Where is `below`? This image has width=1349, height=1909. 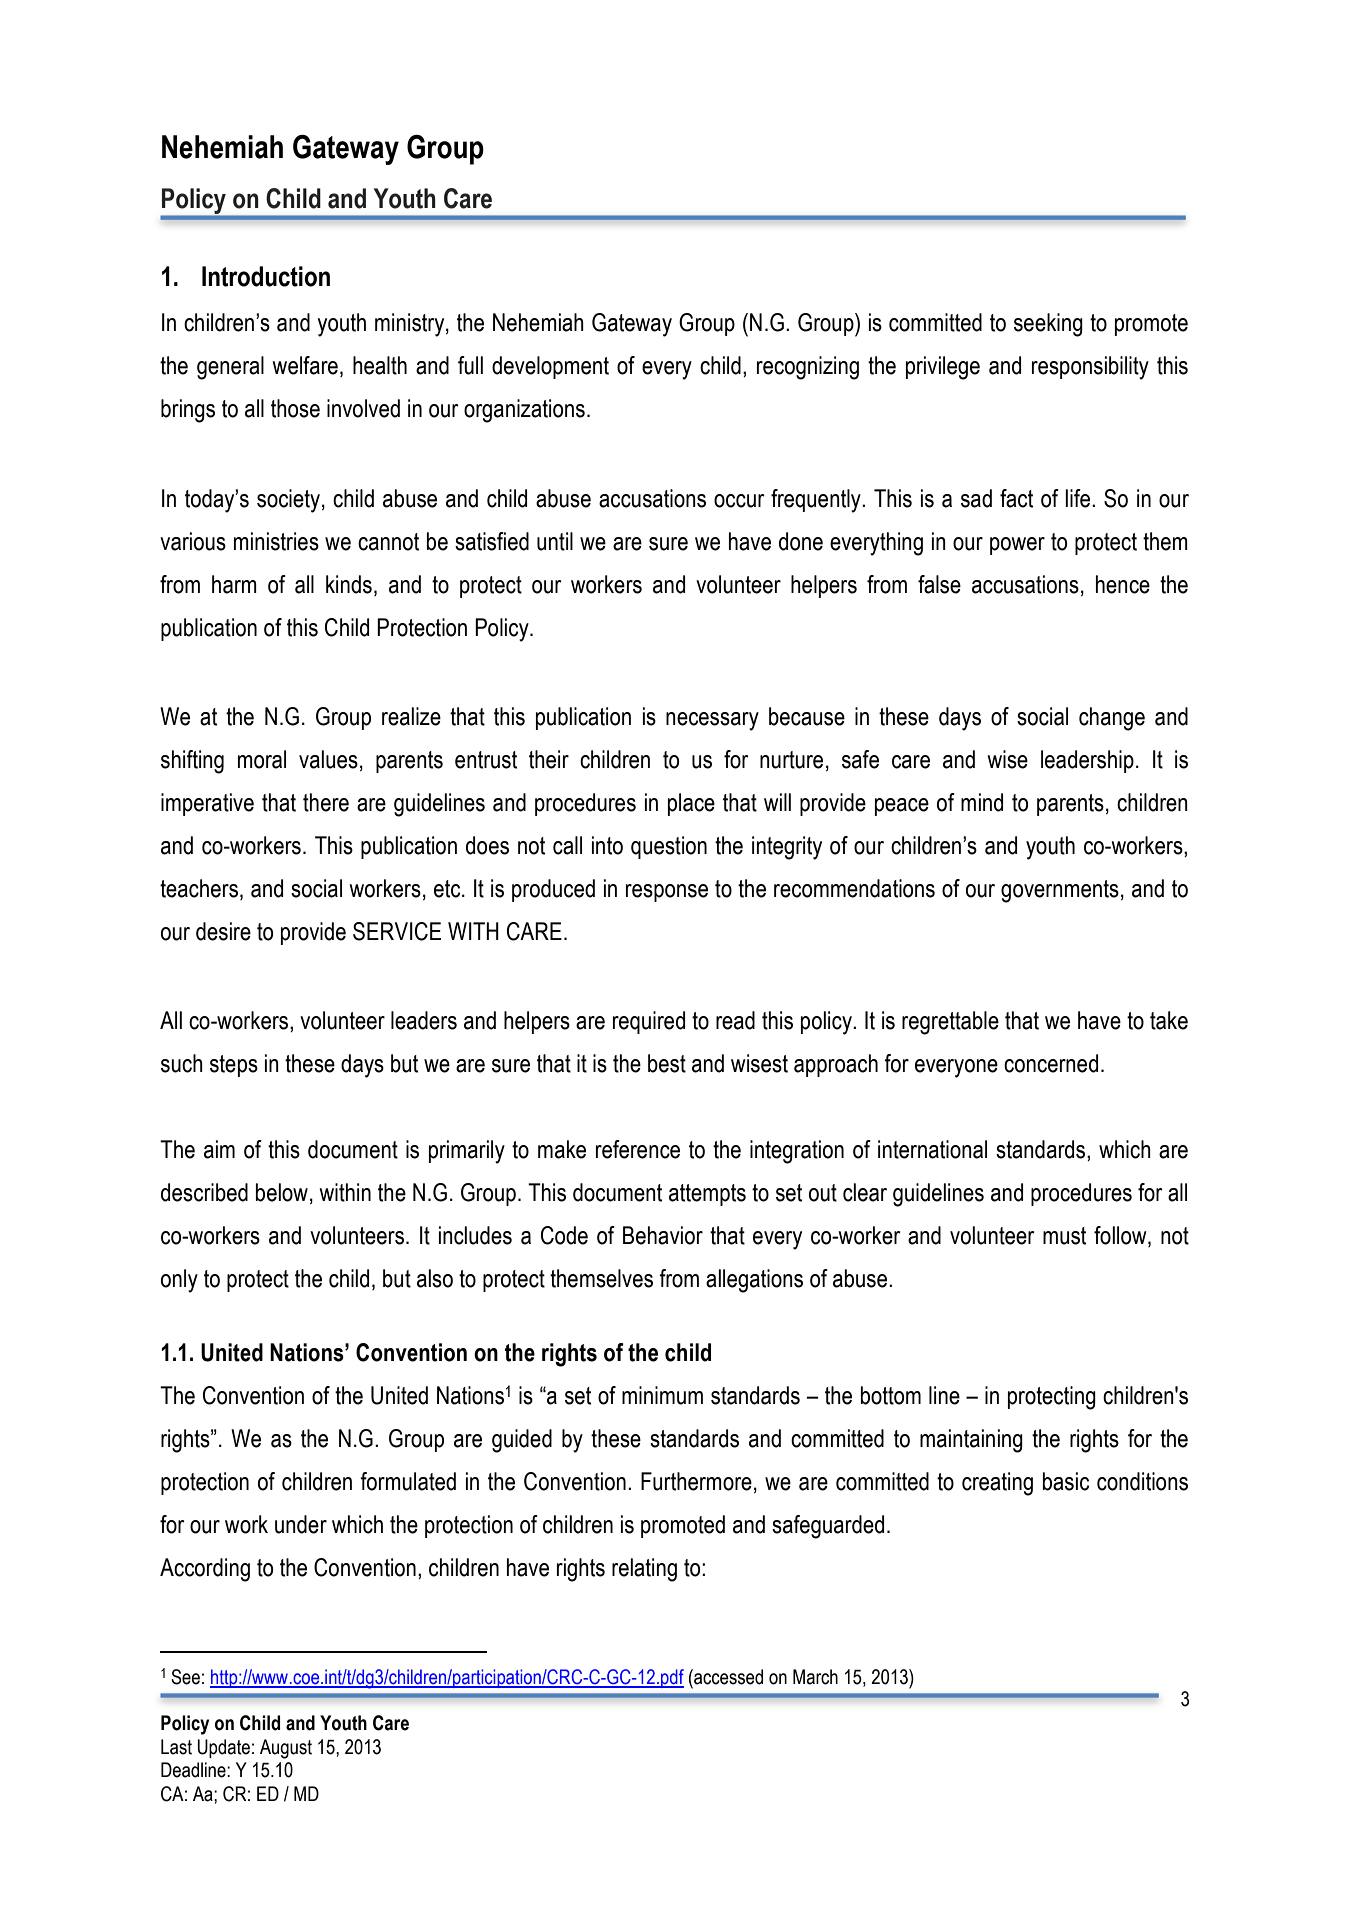 below is located at coordinates (282, 1192).
